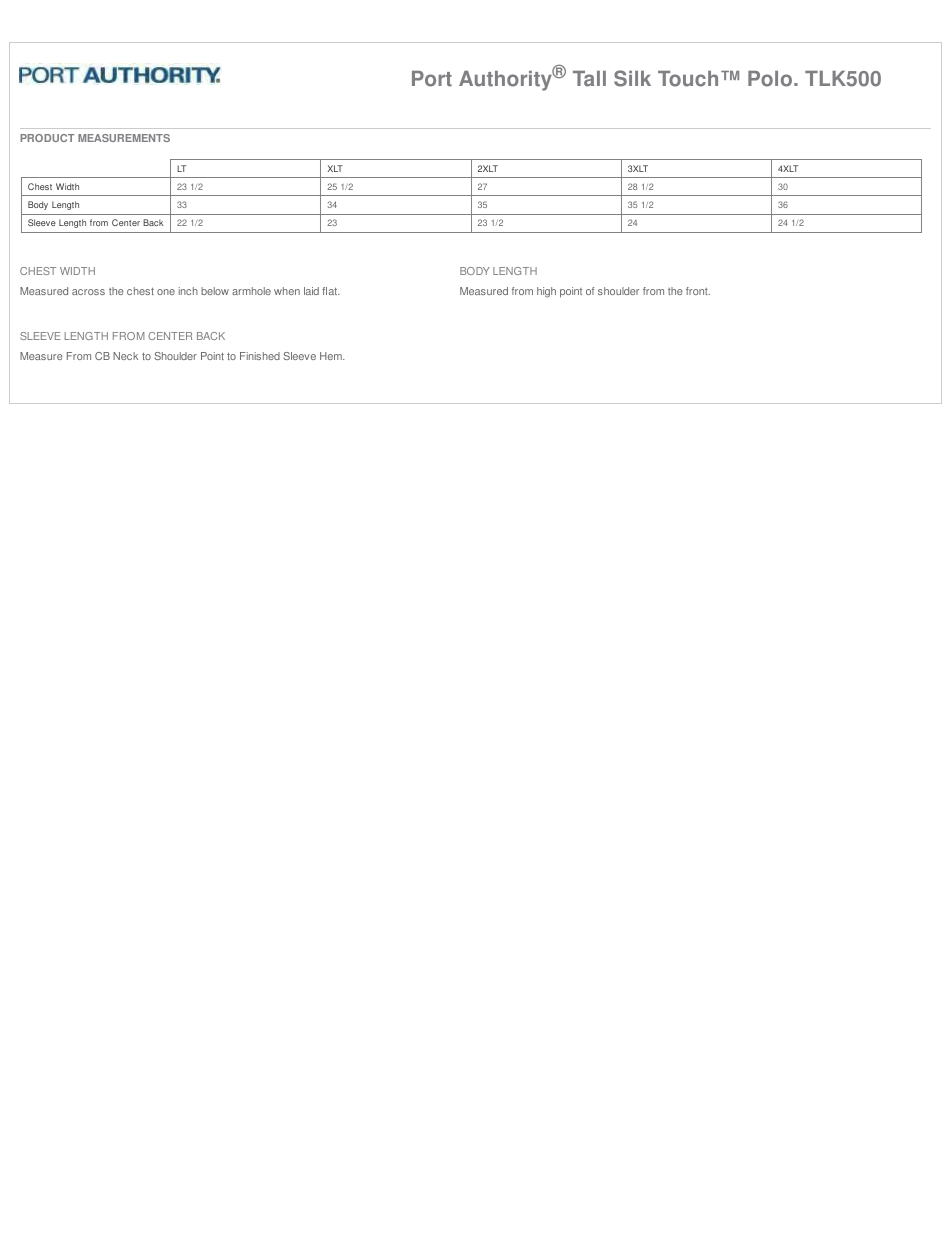  I want to click on high, so click(546, 292).
